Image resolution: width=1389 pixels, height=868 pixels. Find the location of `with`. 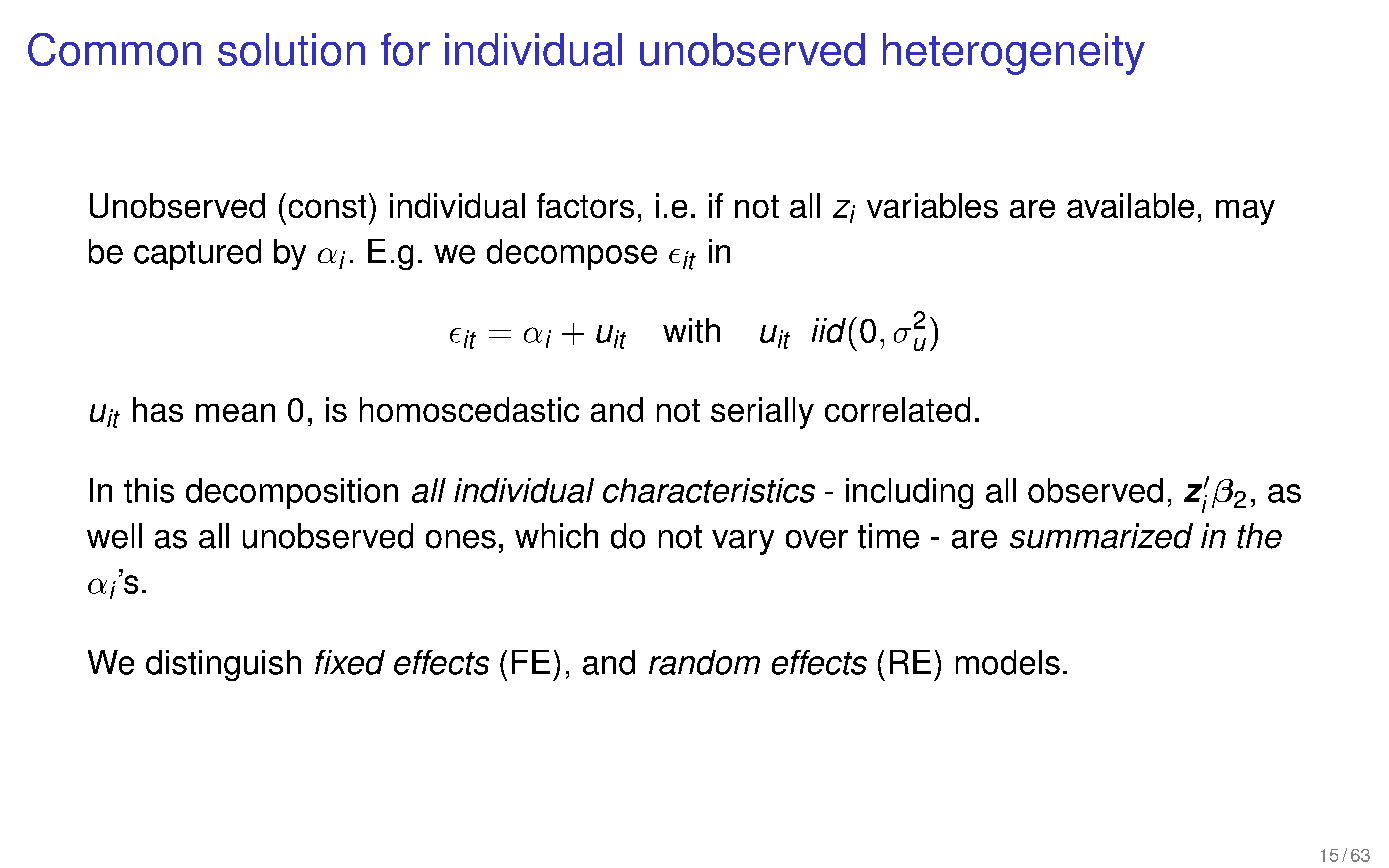

with is located at coordinates (691, 330).
